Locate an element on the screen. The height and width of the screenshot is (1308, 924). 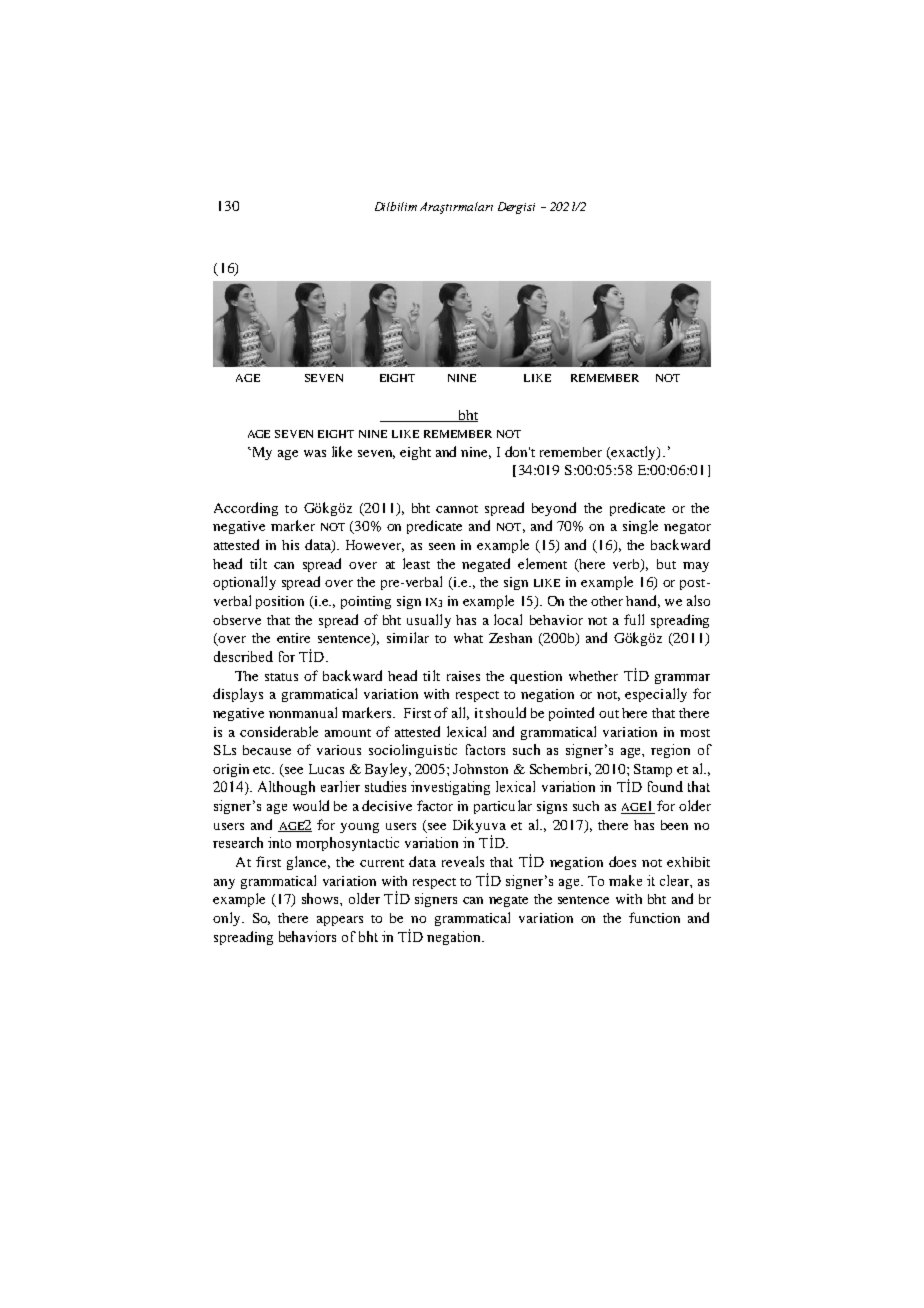
Although is located at coordinates (286, 788).
